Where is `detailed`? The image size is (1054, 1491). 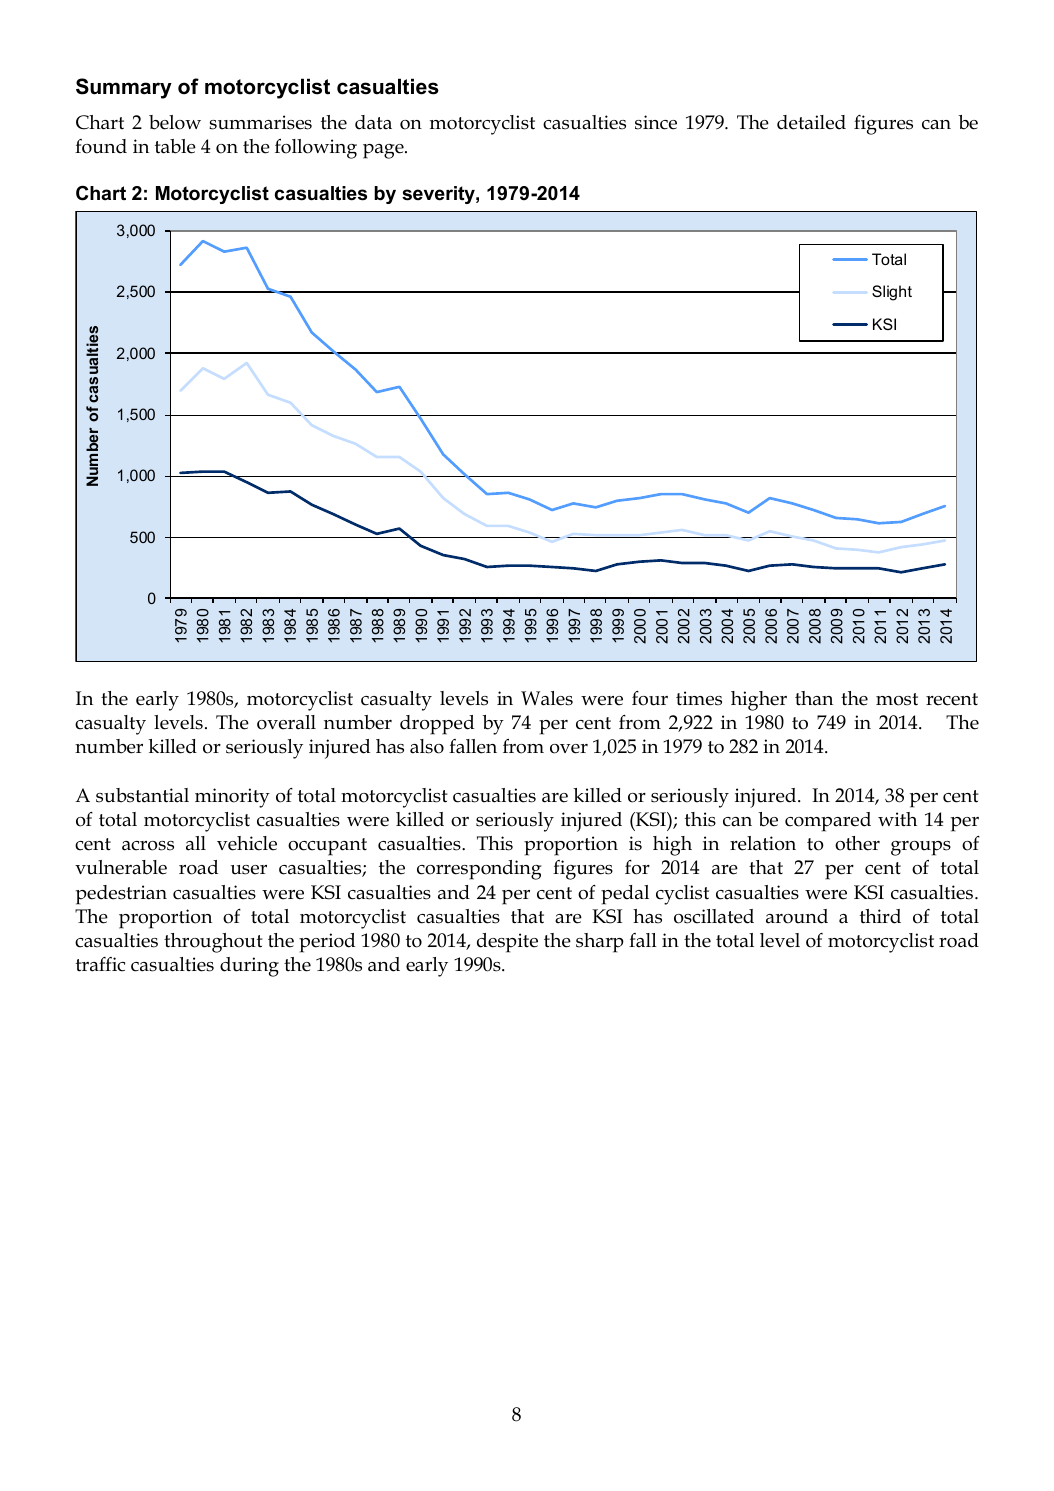 detailed is located at coordinates (811, 122).
